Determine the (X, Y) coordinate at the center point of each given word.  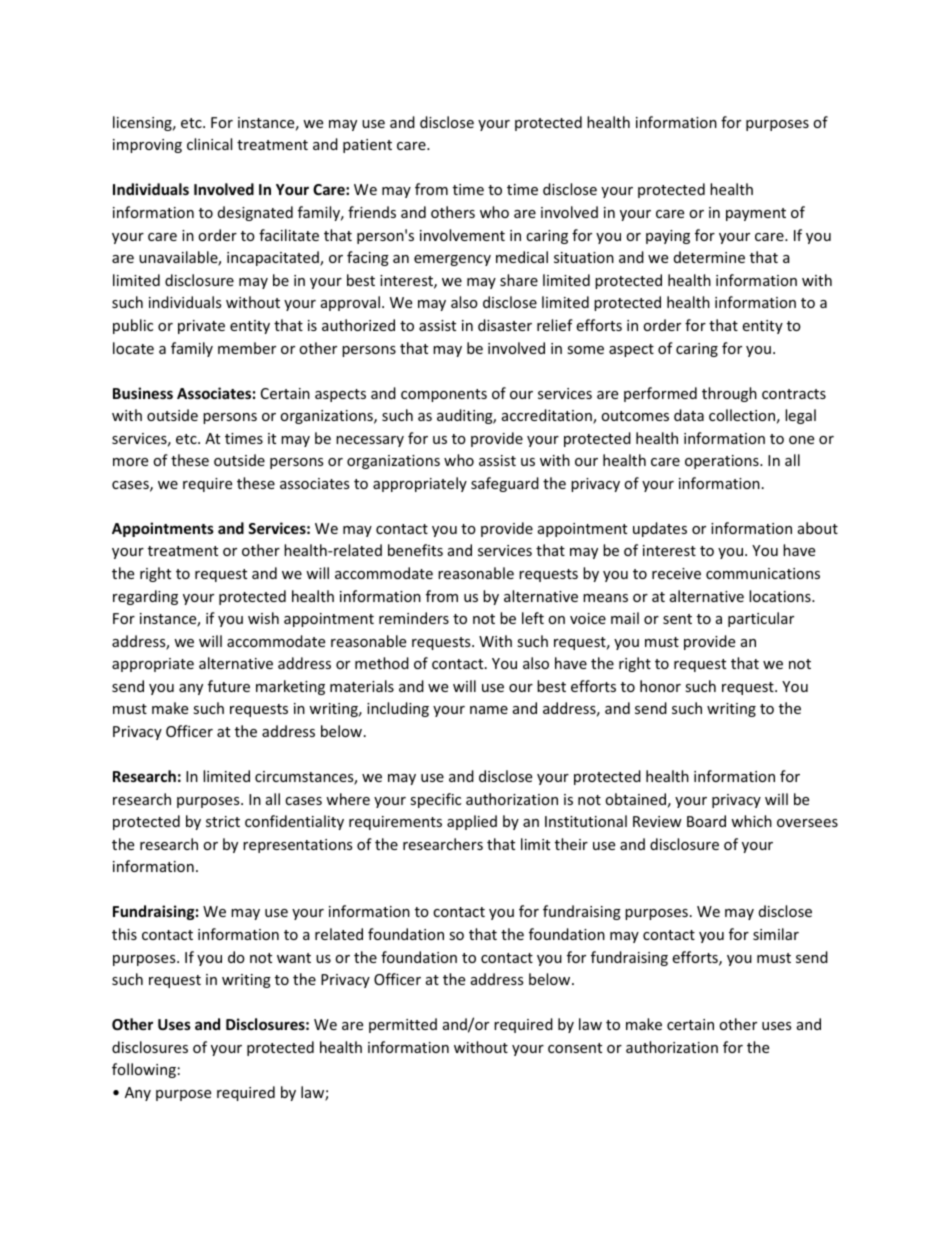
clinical (209, 144)
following (144, 1070)
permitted (403, 1025)
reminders (414, 618)
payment (756, 214)
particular (761, 619)
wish (263, 618)
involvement (462, 235)
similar (776, 934)
